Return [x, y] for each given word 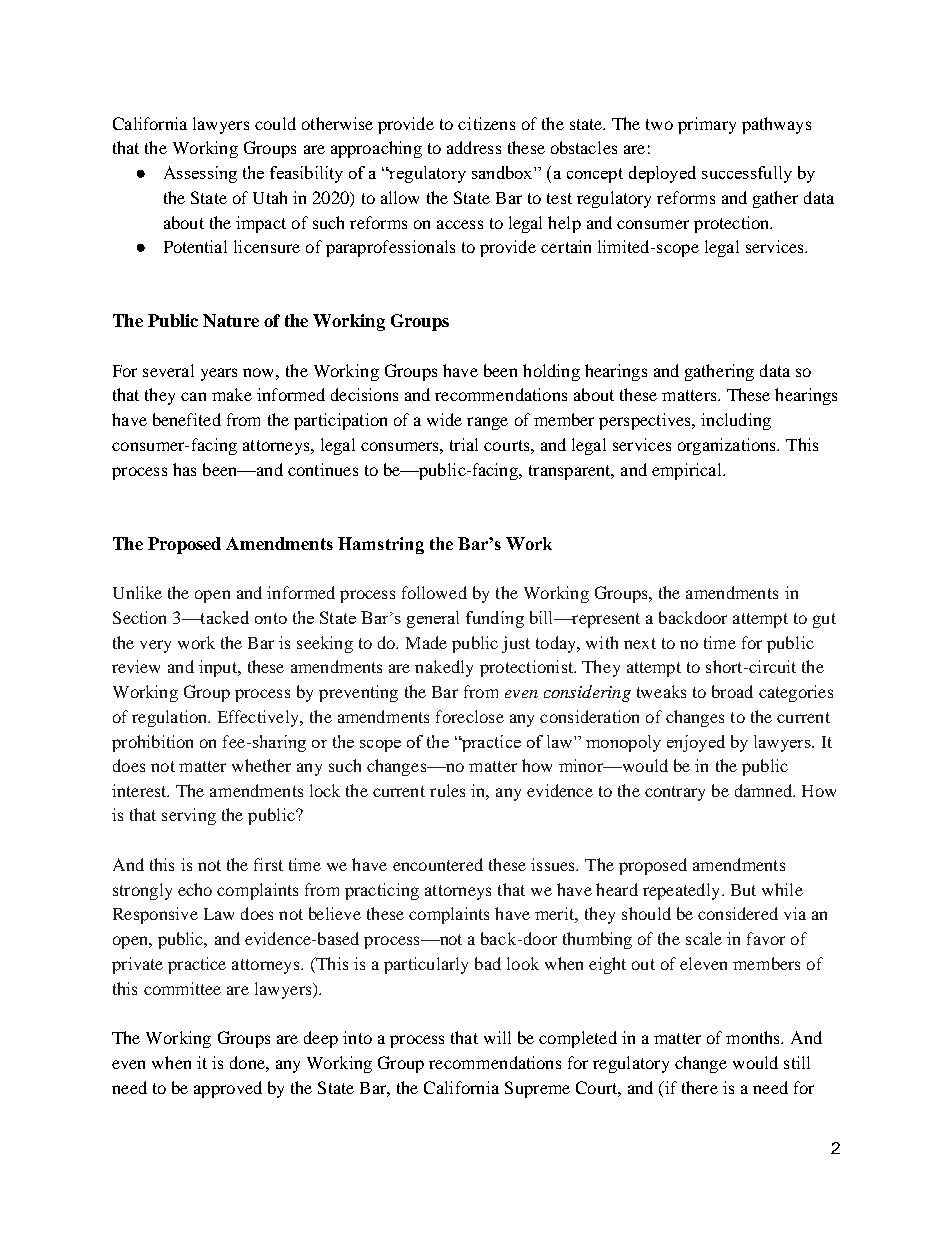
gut [824, 620]
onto [271, 618]
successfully [747, 174]
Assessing [200, 174]
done [248, 1062]
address [474, 147]
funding [495, 619]
